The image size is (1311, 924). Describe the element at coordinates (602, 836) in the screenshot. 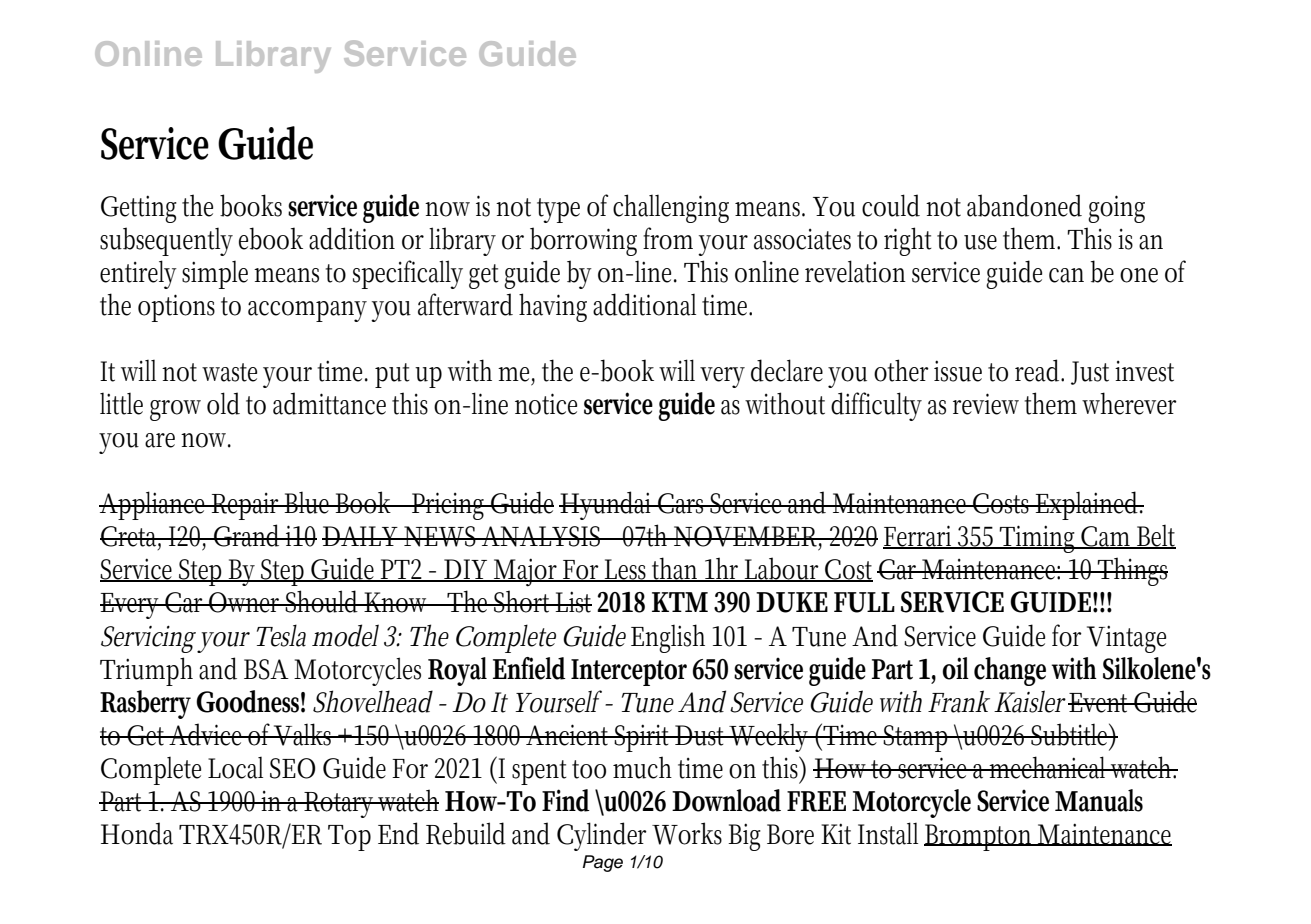

I see `Cylinder` at that location.
